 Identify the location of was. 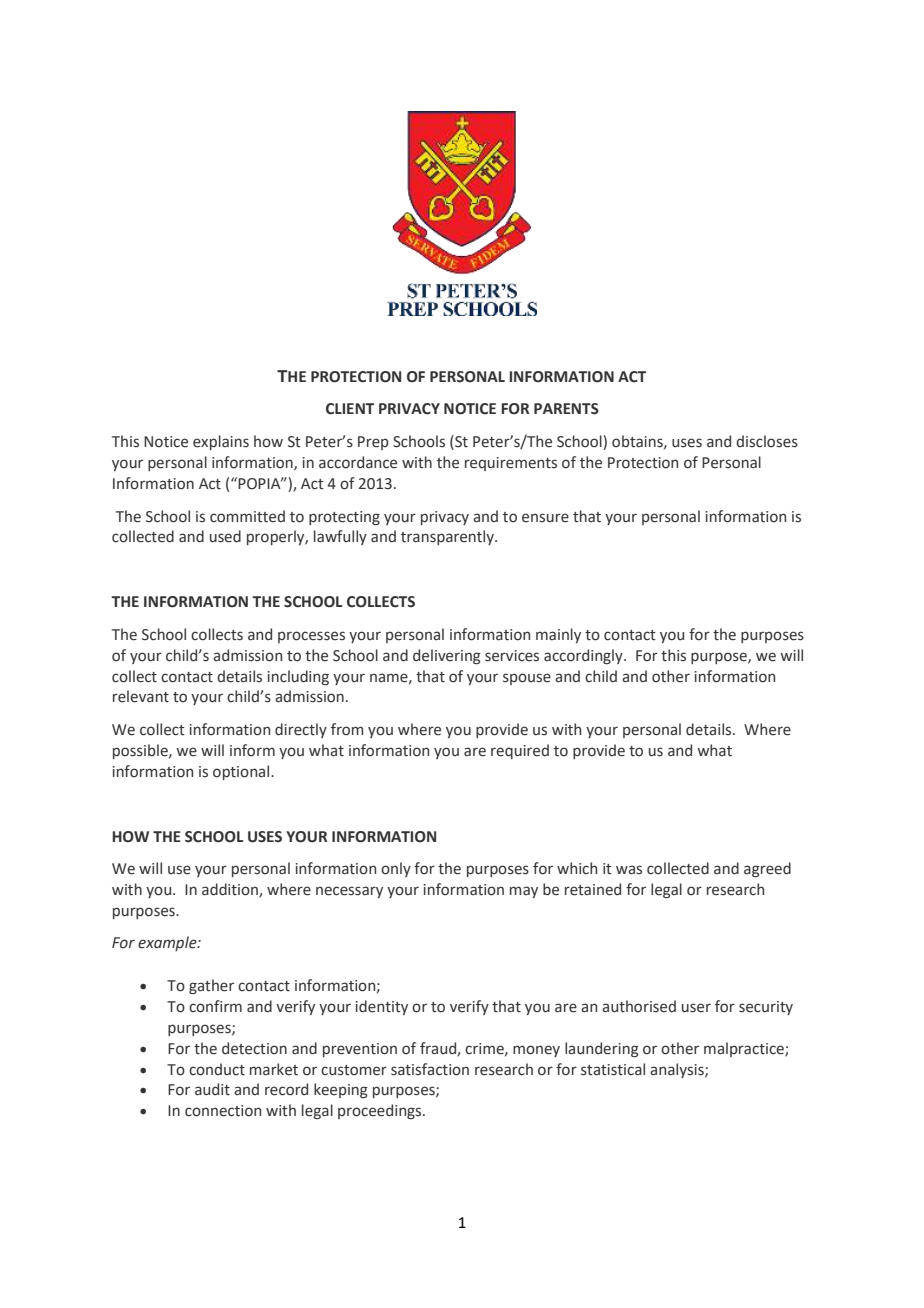
(629, 870).
